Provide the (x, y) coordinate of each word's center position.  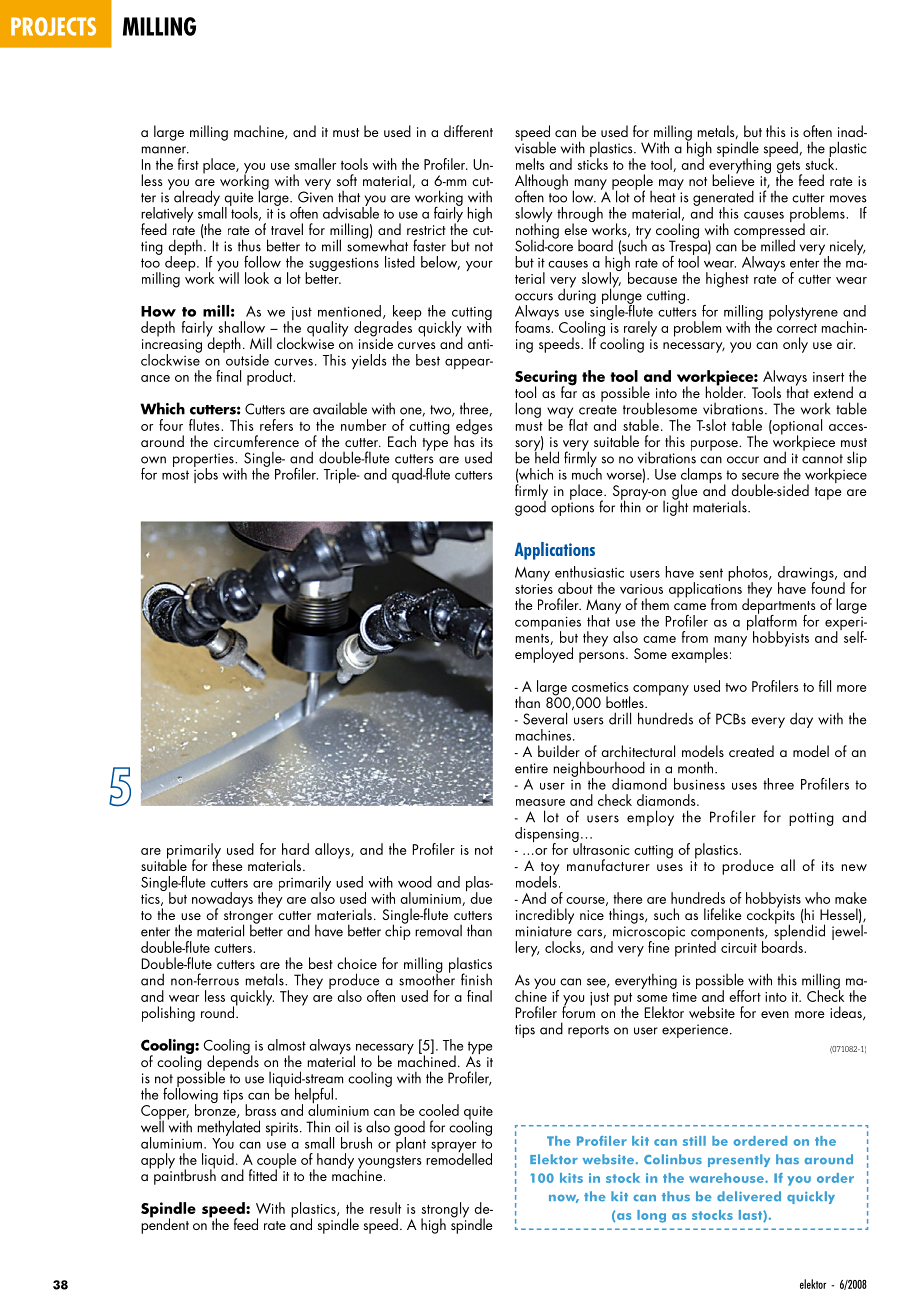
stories (534, 589)
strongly (445, 1211)
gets (789, 168)
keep (407, 314)
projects (53, 26)
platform (772, 622)
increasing (172, 347)
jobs (206, 474)
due (481, 898)
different (468, 131)
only (795, 345)
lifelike (723, 914)
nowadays (222, 901)
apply (158, 1161)
